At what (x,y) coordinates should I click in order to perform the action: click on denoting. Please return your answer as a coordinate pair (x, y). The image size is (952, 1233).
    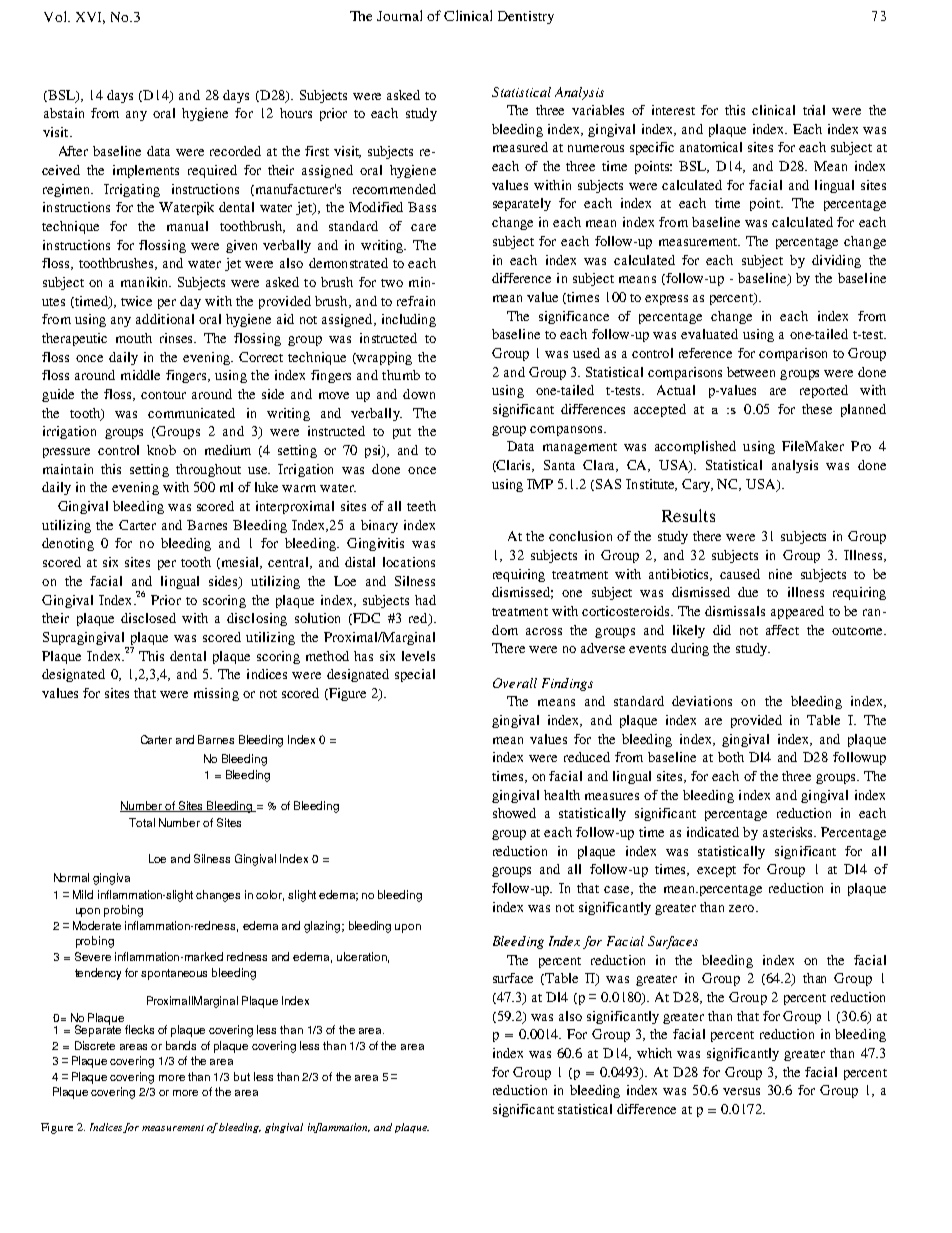
    Looking at the image, I should click on (68, 544).
